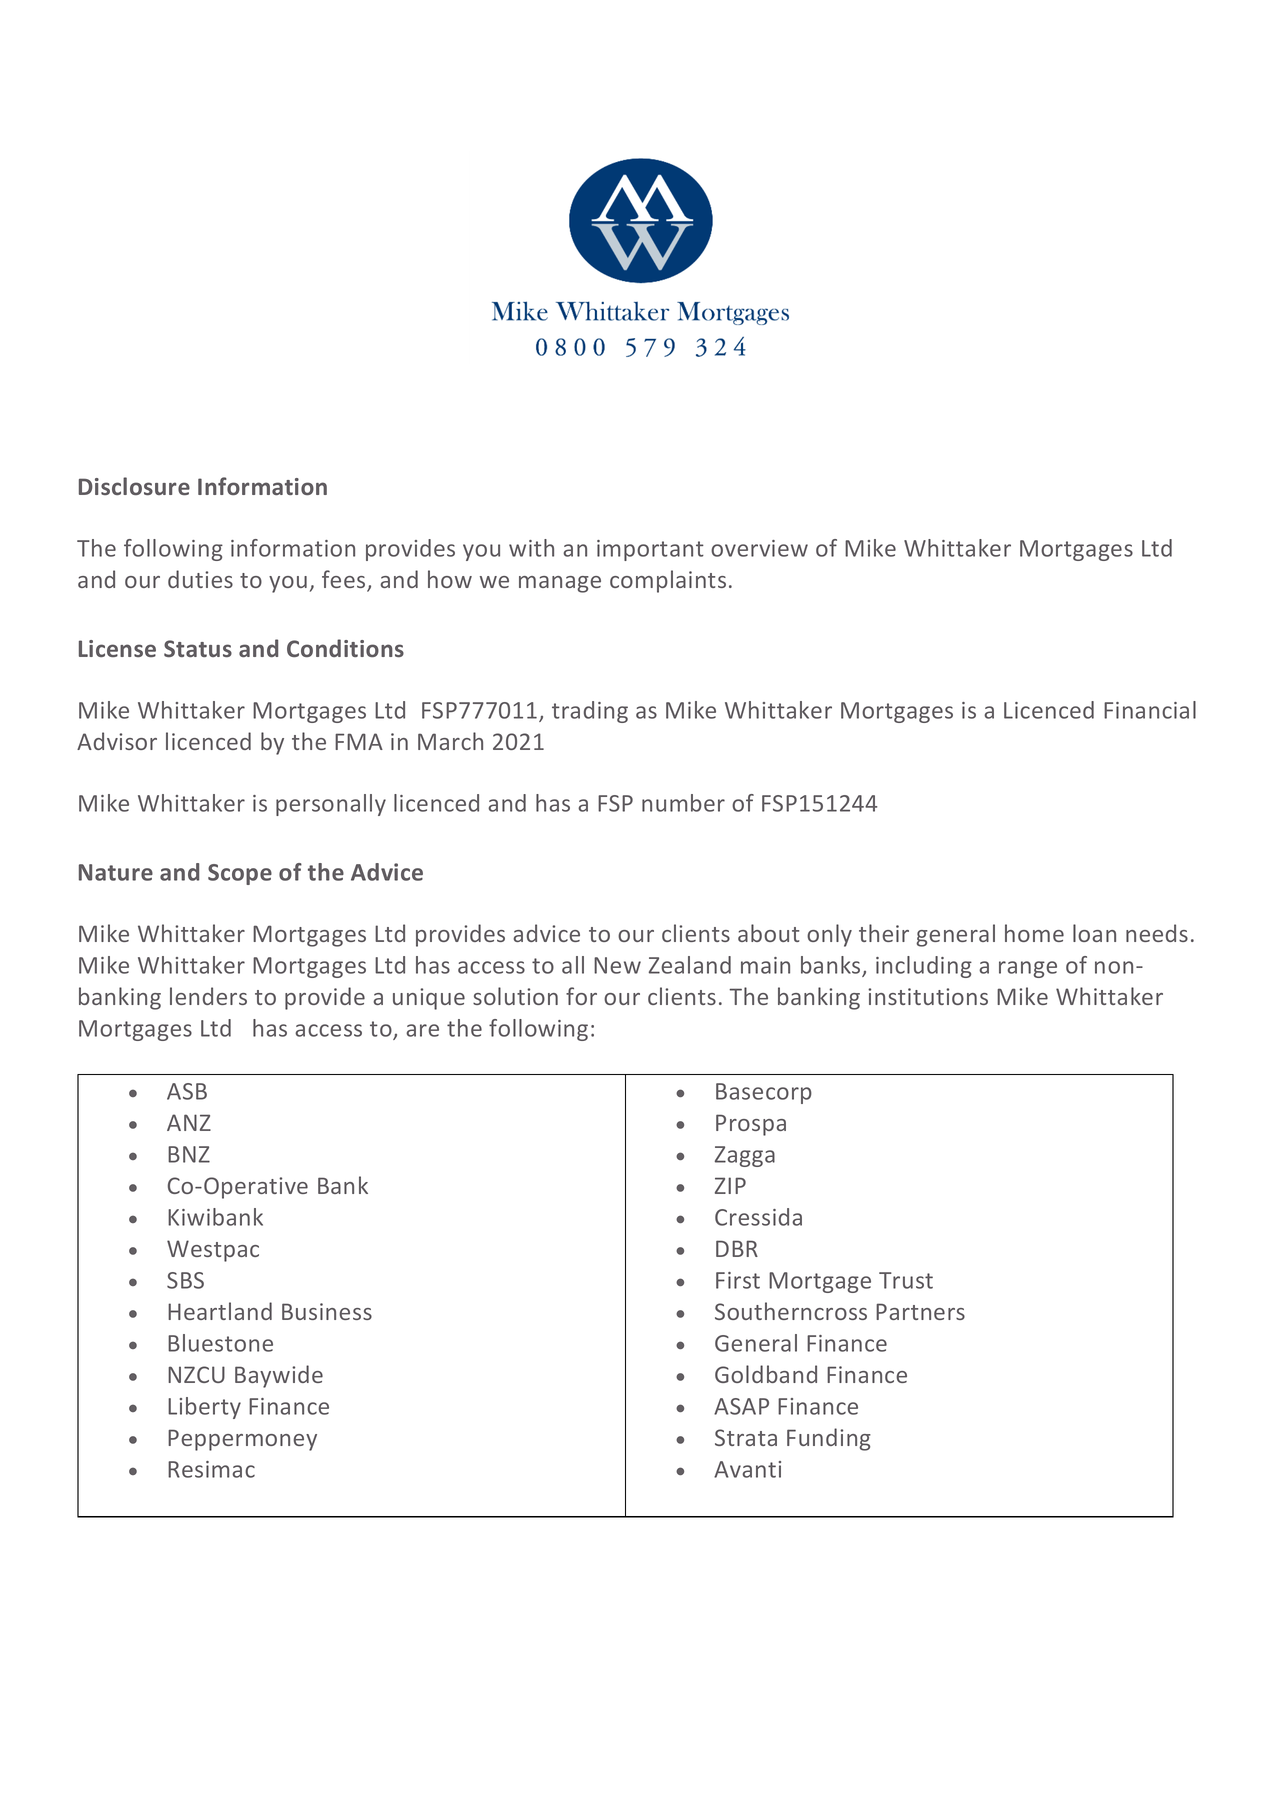  I want to click on important, so click(650, 550).
